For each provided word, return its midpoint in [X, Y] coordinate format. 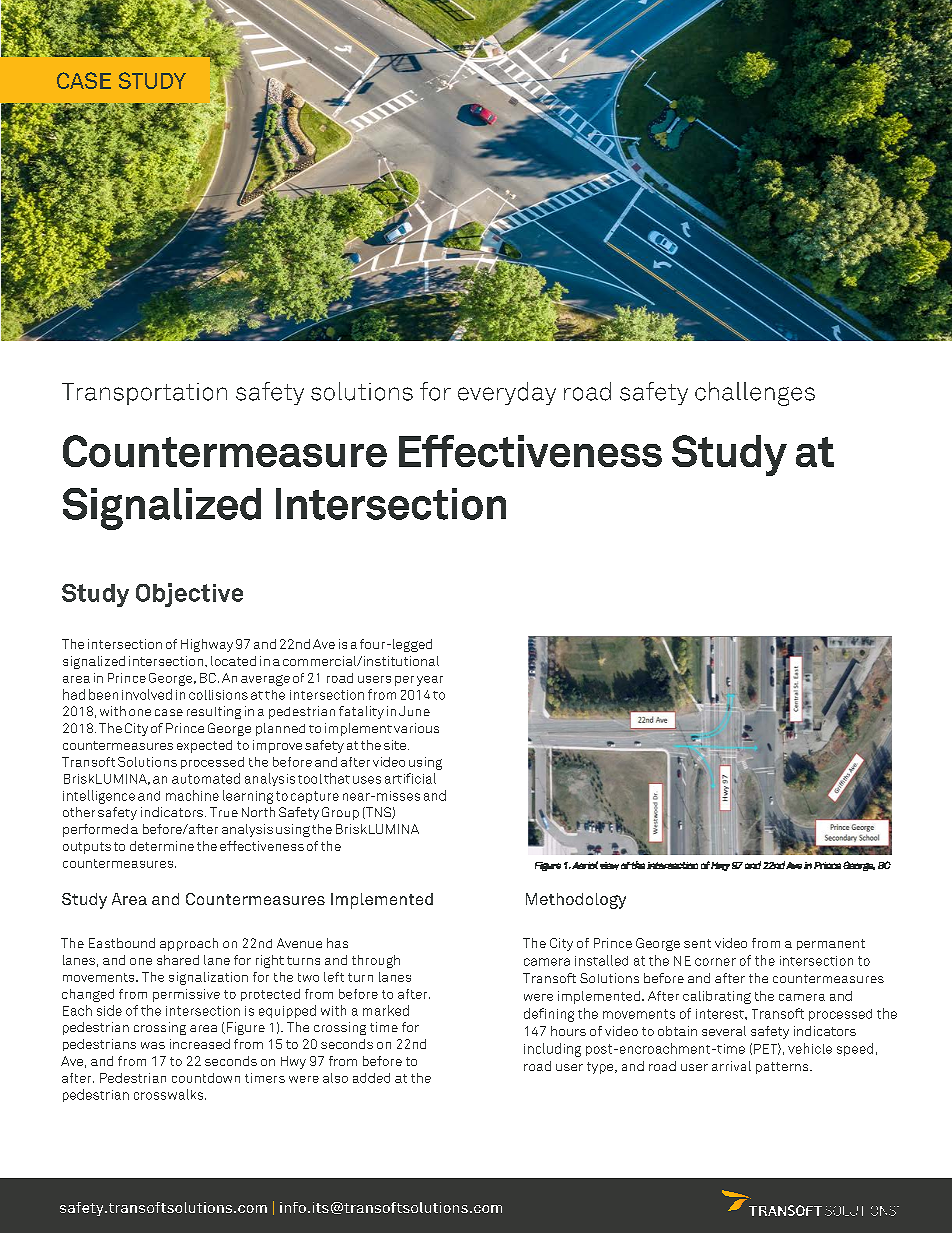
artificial [410, 778]
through [376, 961]
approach [189, 944]
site [395, 745]
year [430, 681]
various [416, 728]
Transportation [144, 394]
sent [697, 943]
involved [147, 694]
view [609, 866]
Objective [189, 595]
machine [192, 795]
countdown [206, 1078]
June [414, 711]
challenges [755, 394]
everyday [507, 393]
